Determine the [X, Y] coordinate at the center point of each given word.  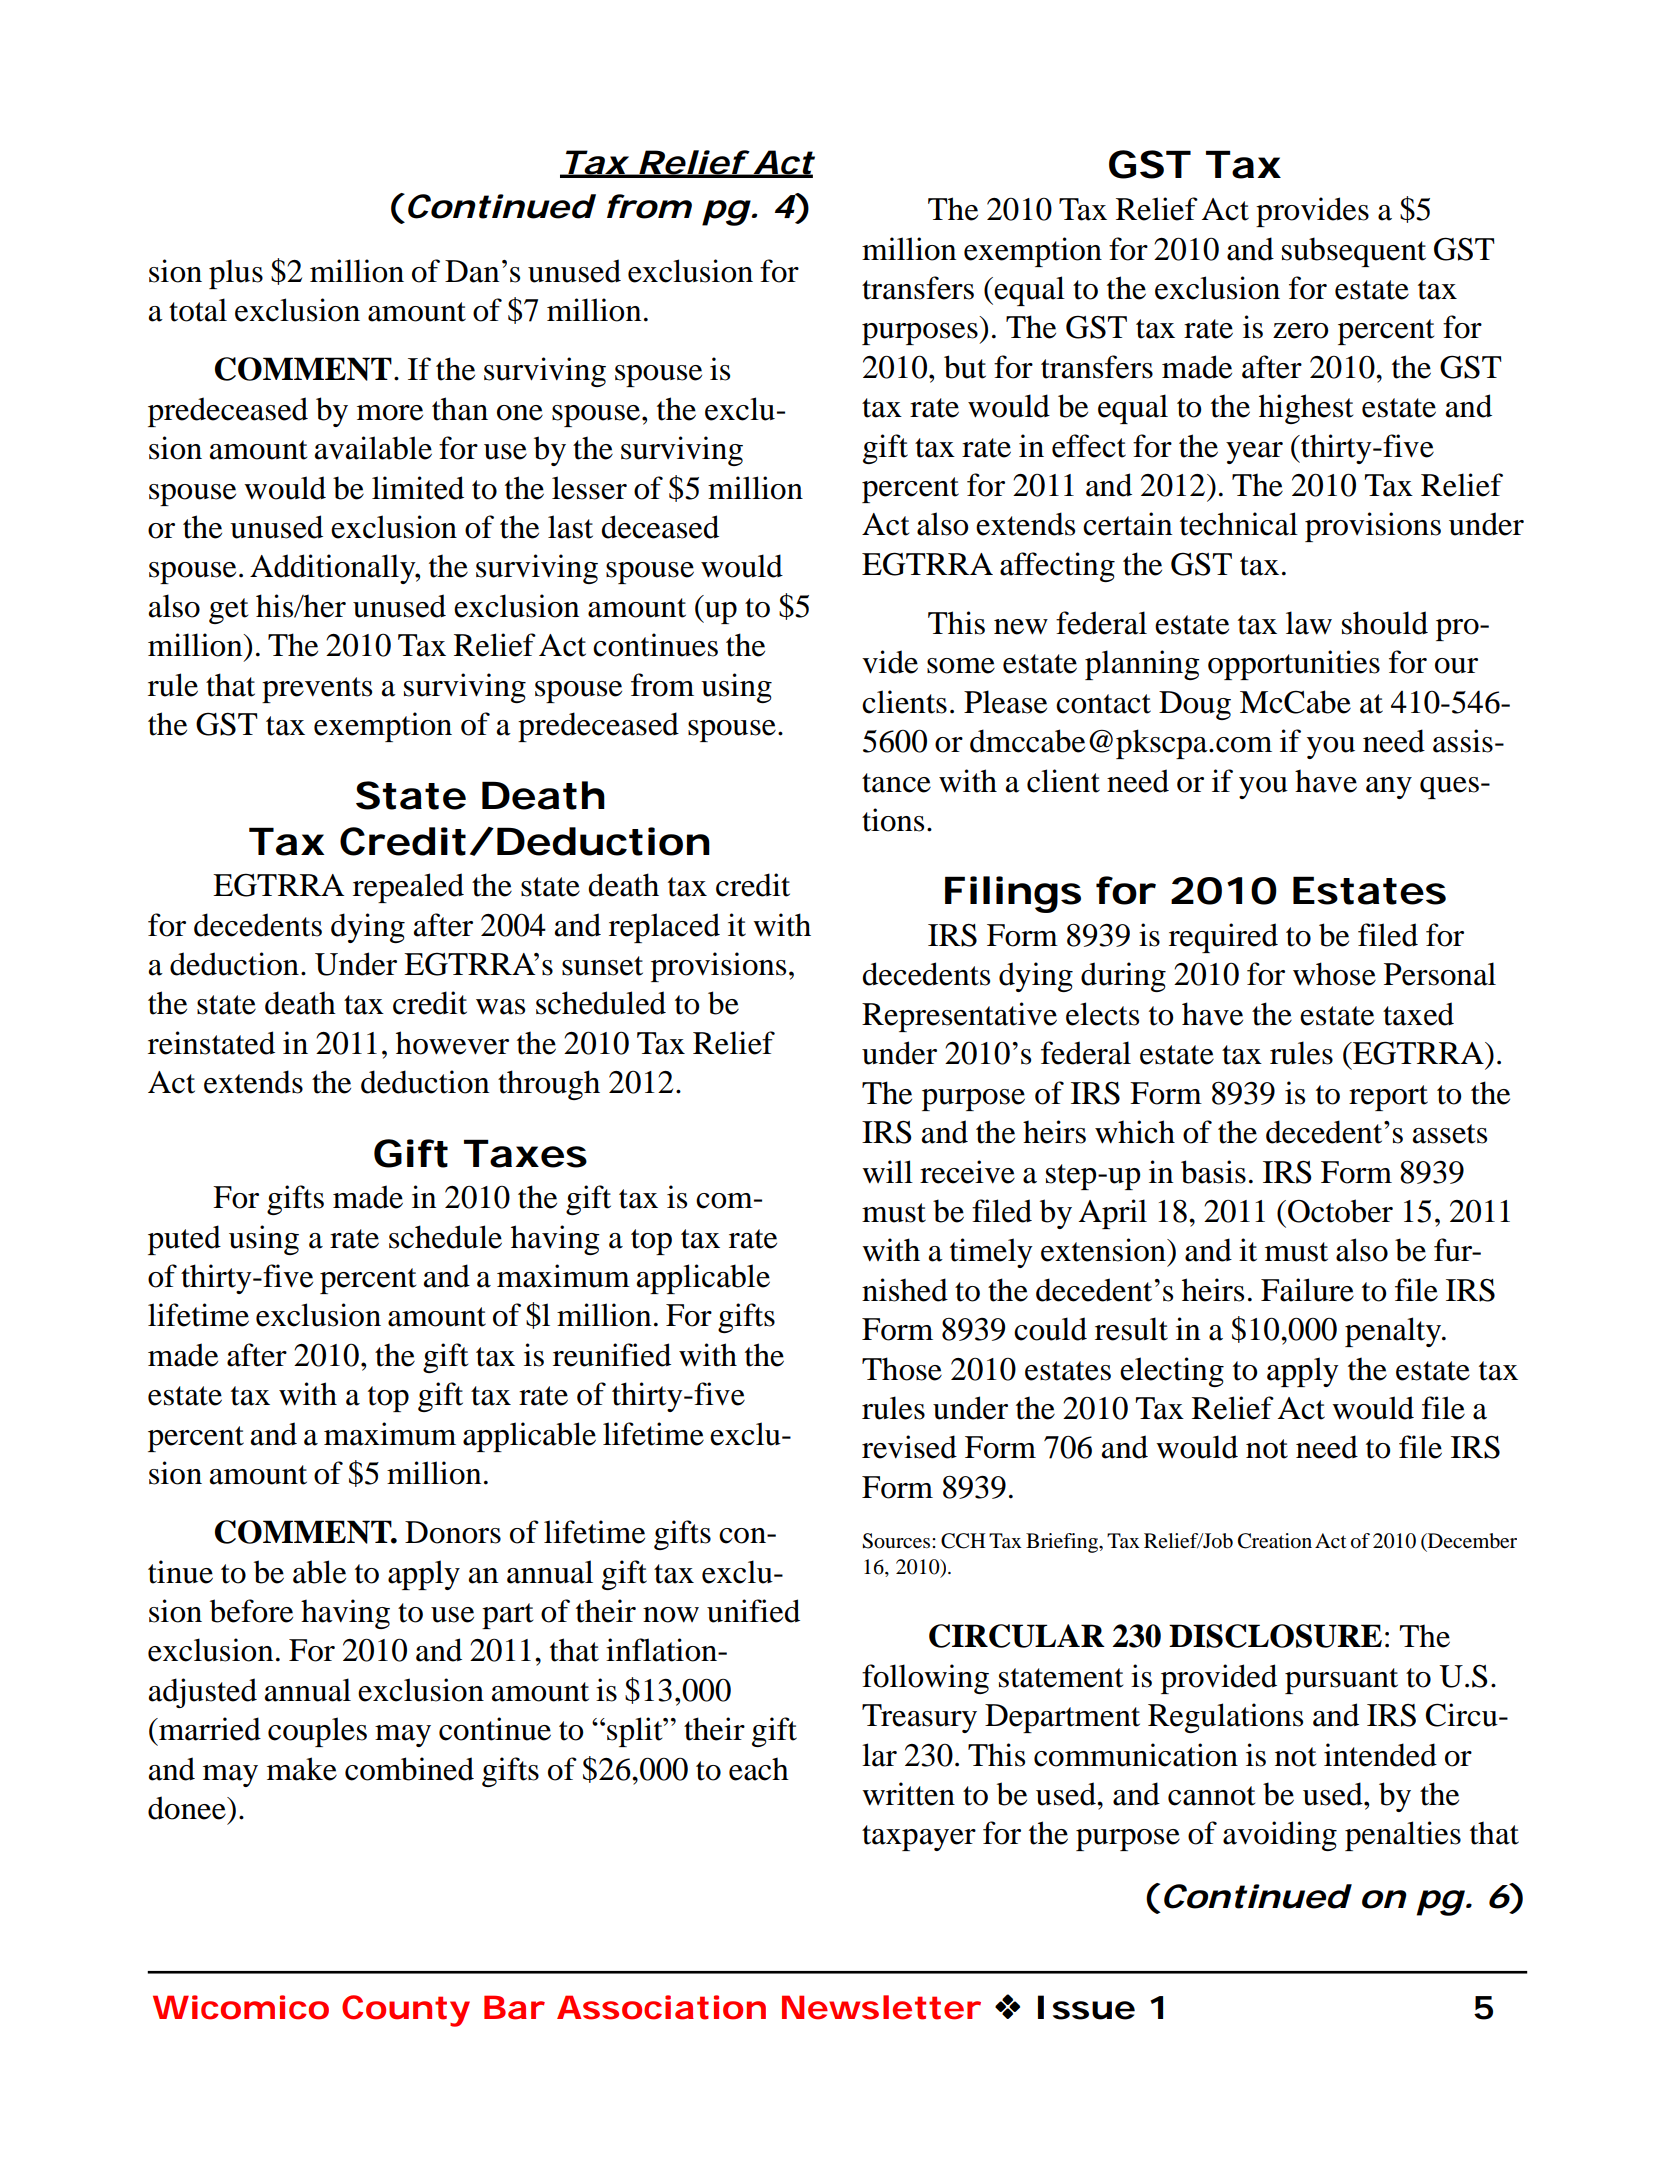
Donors [453, 1532]
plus [236, 274]
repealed [408, 888]
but [965, 367]
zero [1301, 331]
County [405, 2011]
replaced [664, 928]
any [1389, 788]
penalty [1394, 1332]
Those [902, 1369]
